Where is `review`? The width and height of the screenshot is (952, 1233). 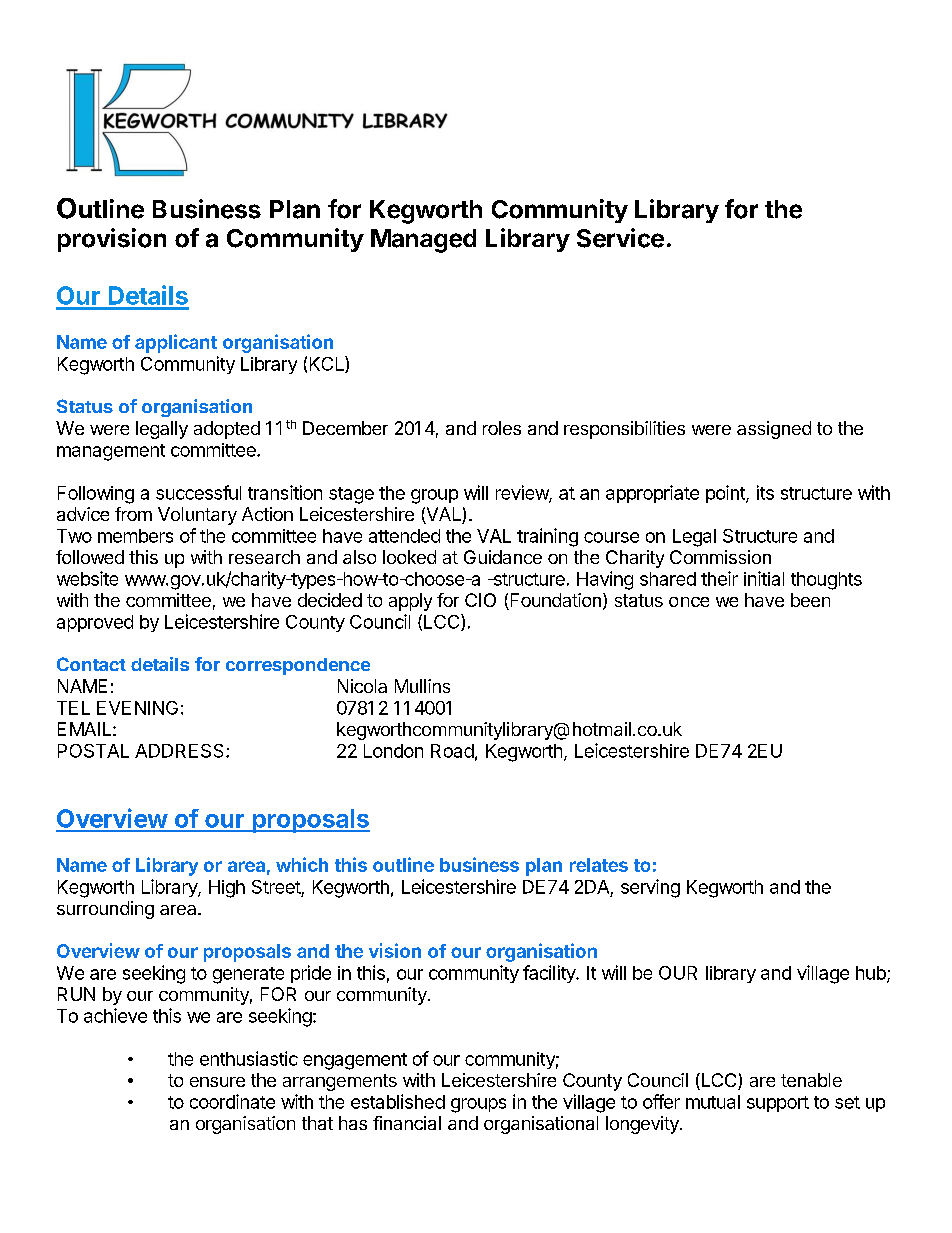
review is located at coordinates (523, 493).
